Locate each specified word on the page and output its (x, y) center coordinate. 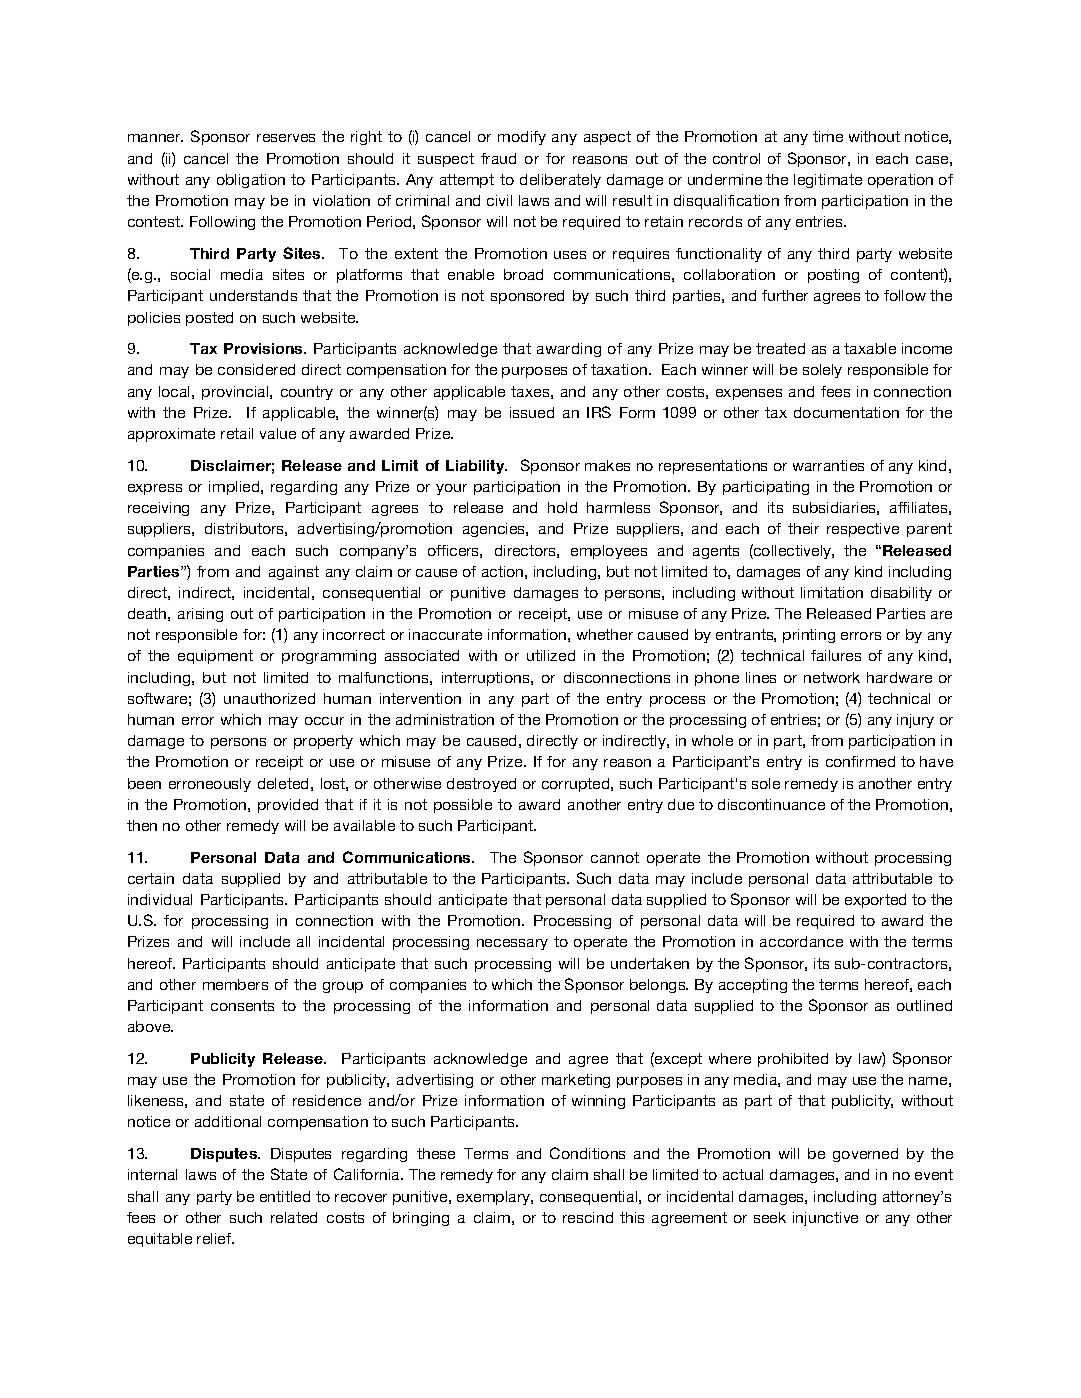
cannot (615, 857)
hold (562, 507)
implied (235, 488)
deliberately (560, 181)
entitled (285, 1196)
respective (863, 530)
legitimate (828, 181)
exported (875, 901)
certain (151, 878)
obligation (251, 181)
